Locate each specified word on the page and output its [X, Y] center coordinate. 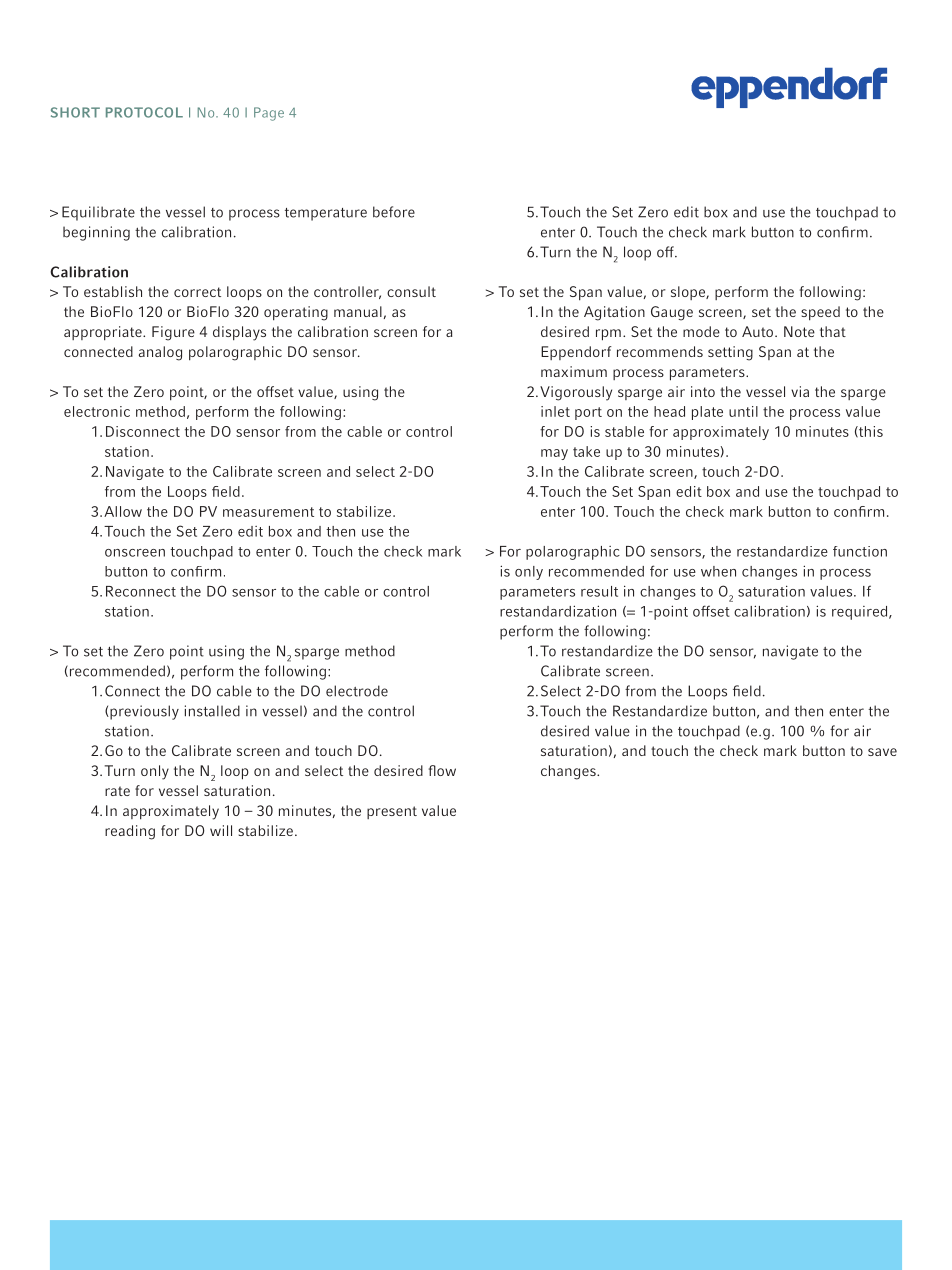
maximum [574, 371]
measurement [268, 512]
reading [130, 832]
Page [269, 114]
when [718, 571]
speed [820, 313]
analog [160, 353]
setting [730, 353]
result [599, 591]
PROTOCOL [144, 112]
